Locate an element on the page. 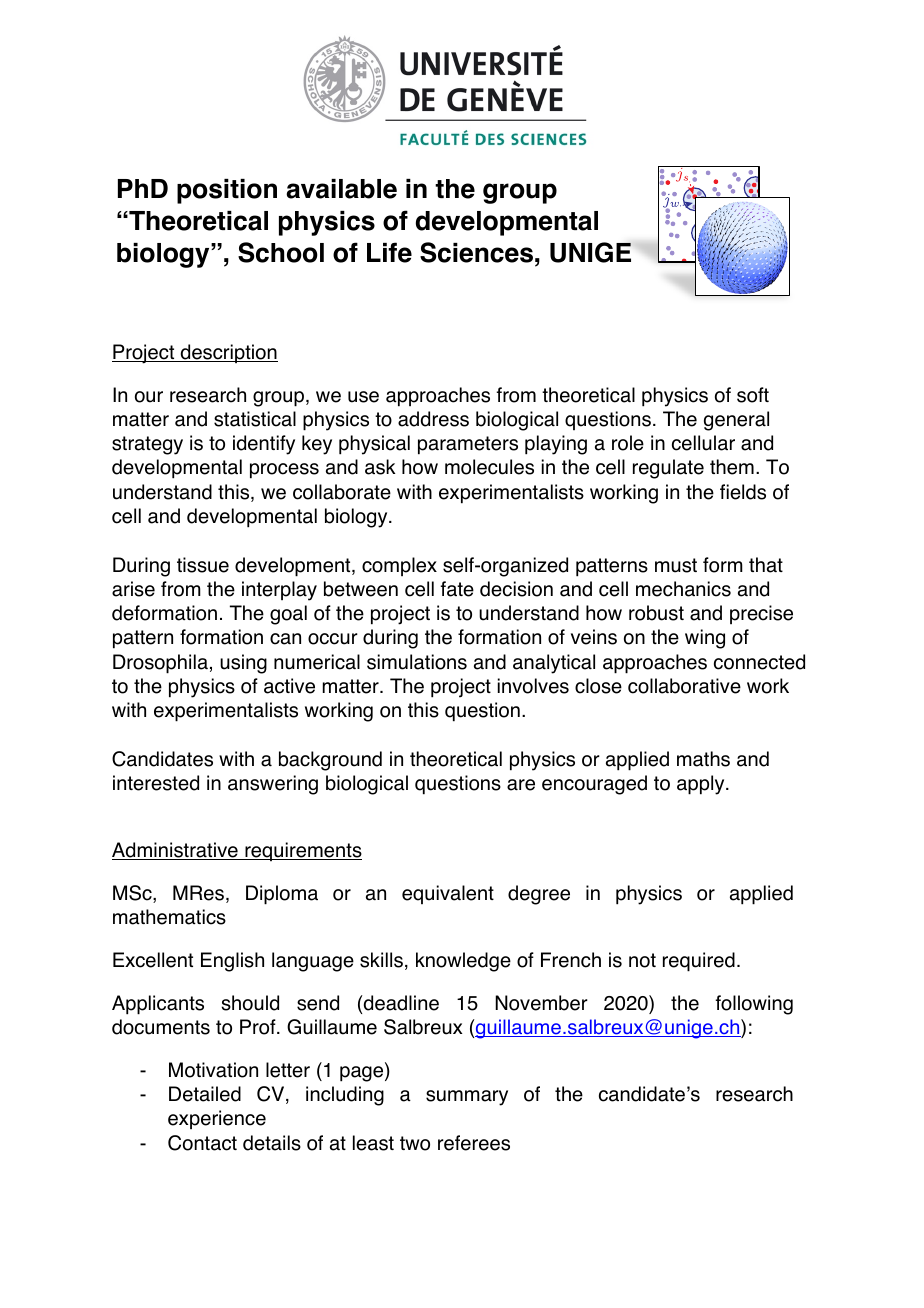 Image resolution: width=924 pixels, height=1308 pixels. position is located at coordinates (227, 191).
